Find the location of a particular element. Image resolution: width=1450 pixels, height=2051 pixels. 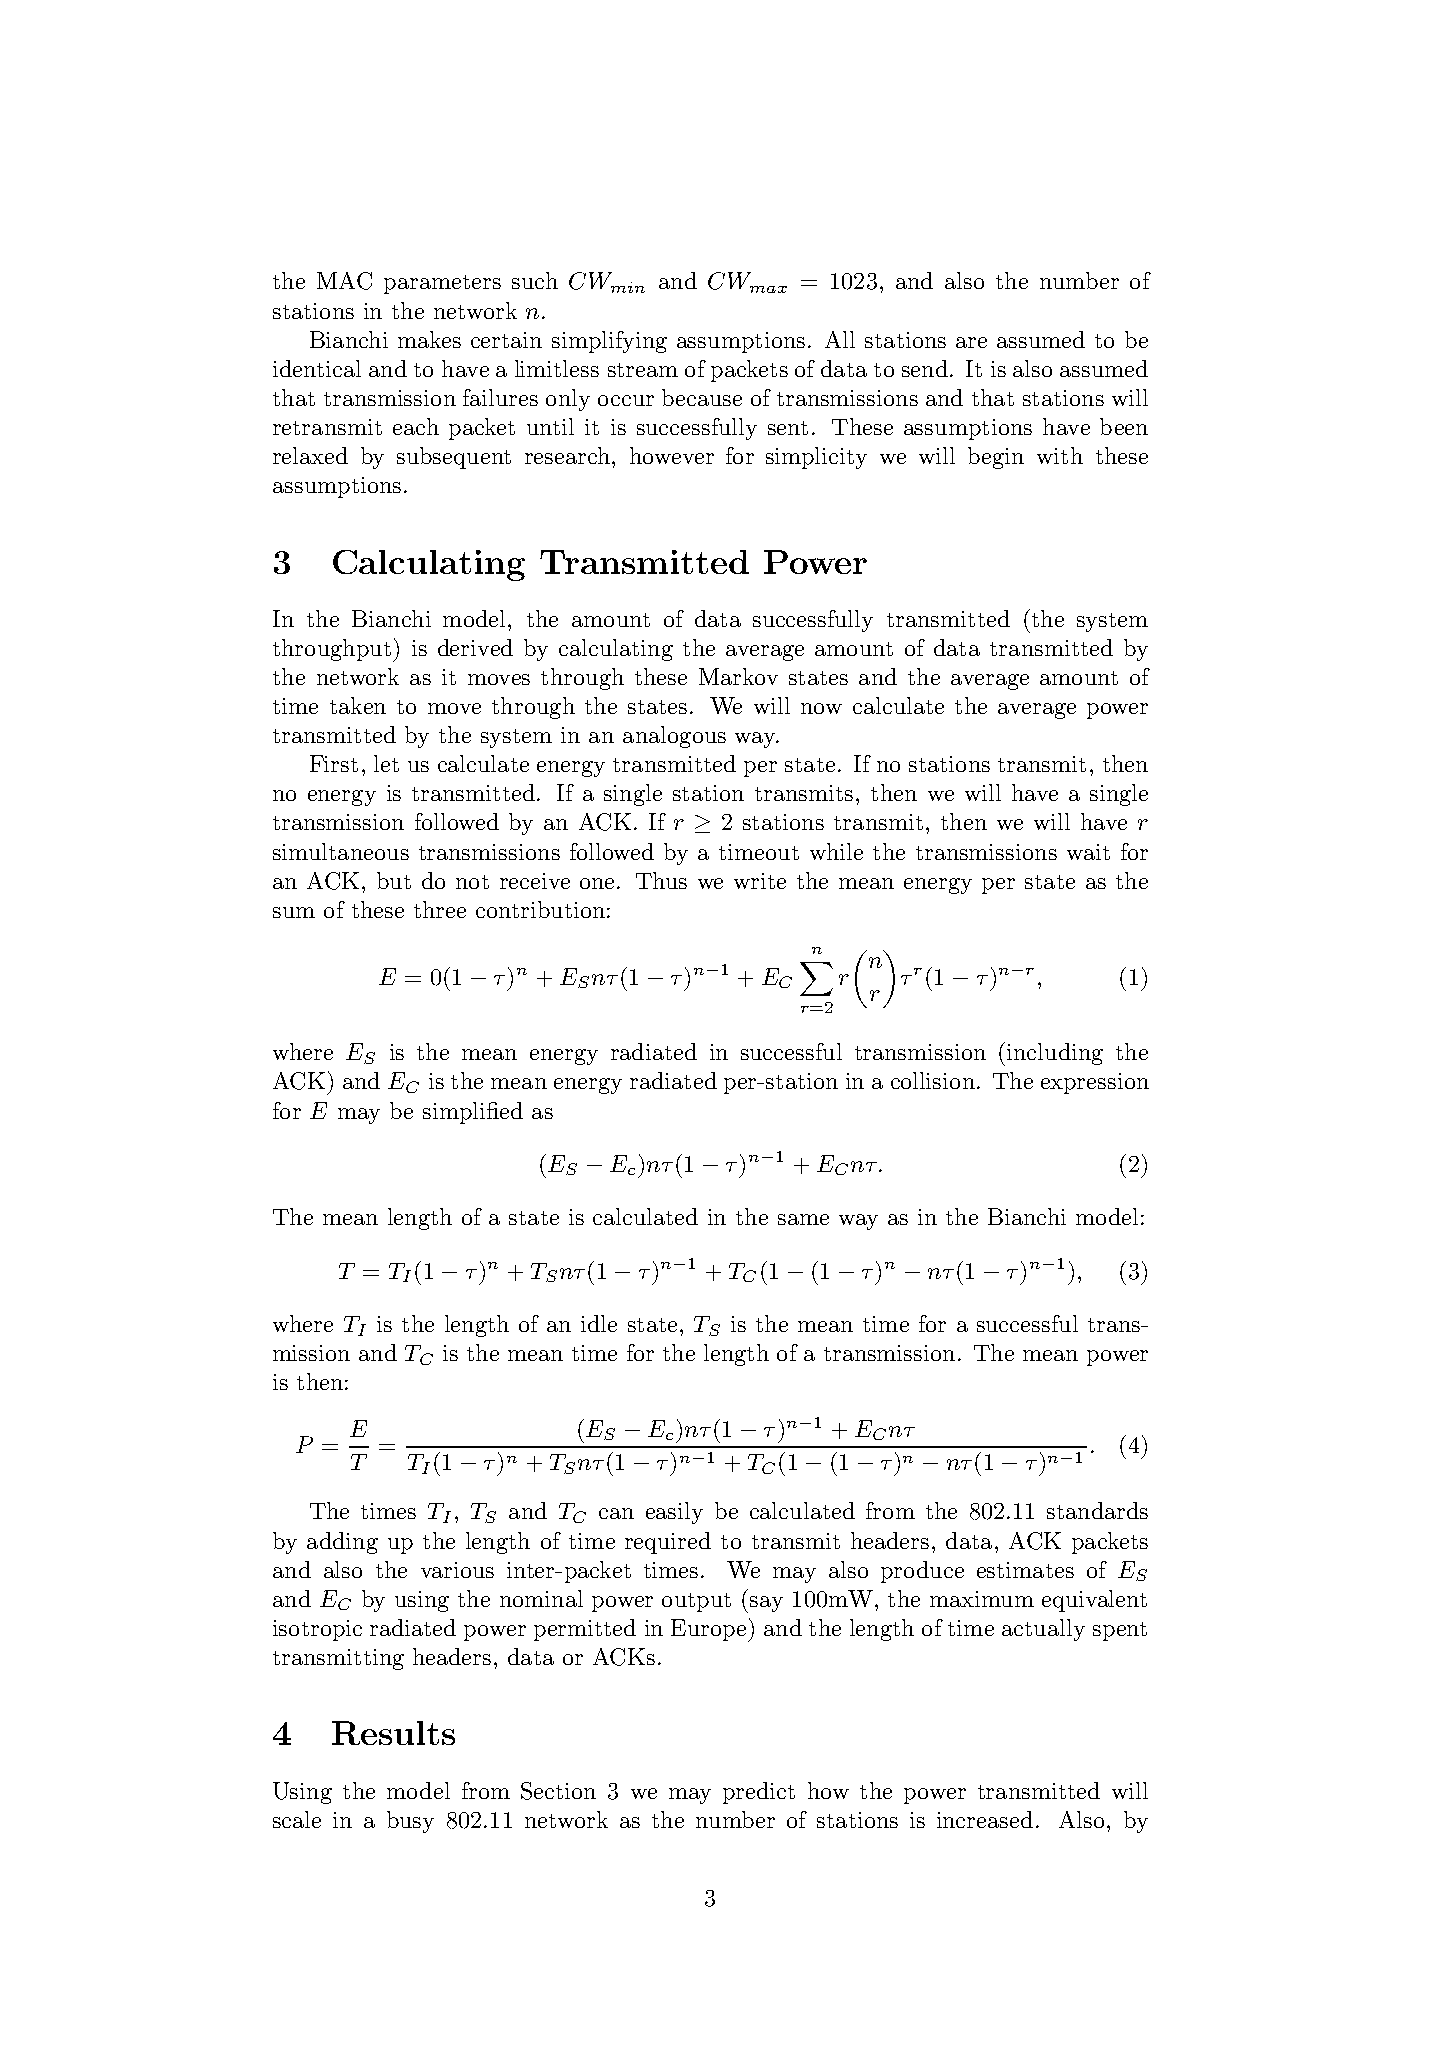

Results is located at coordinates (393, 1733).
